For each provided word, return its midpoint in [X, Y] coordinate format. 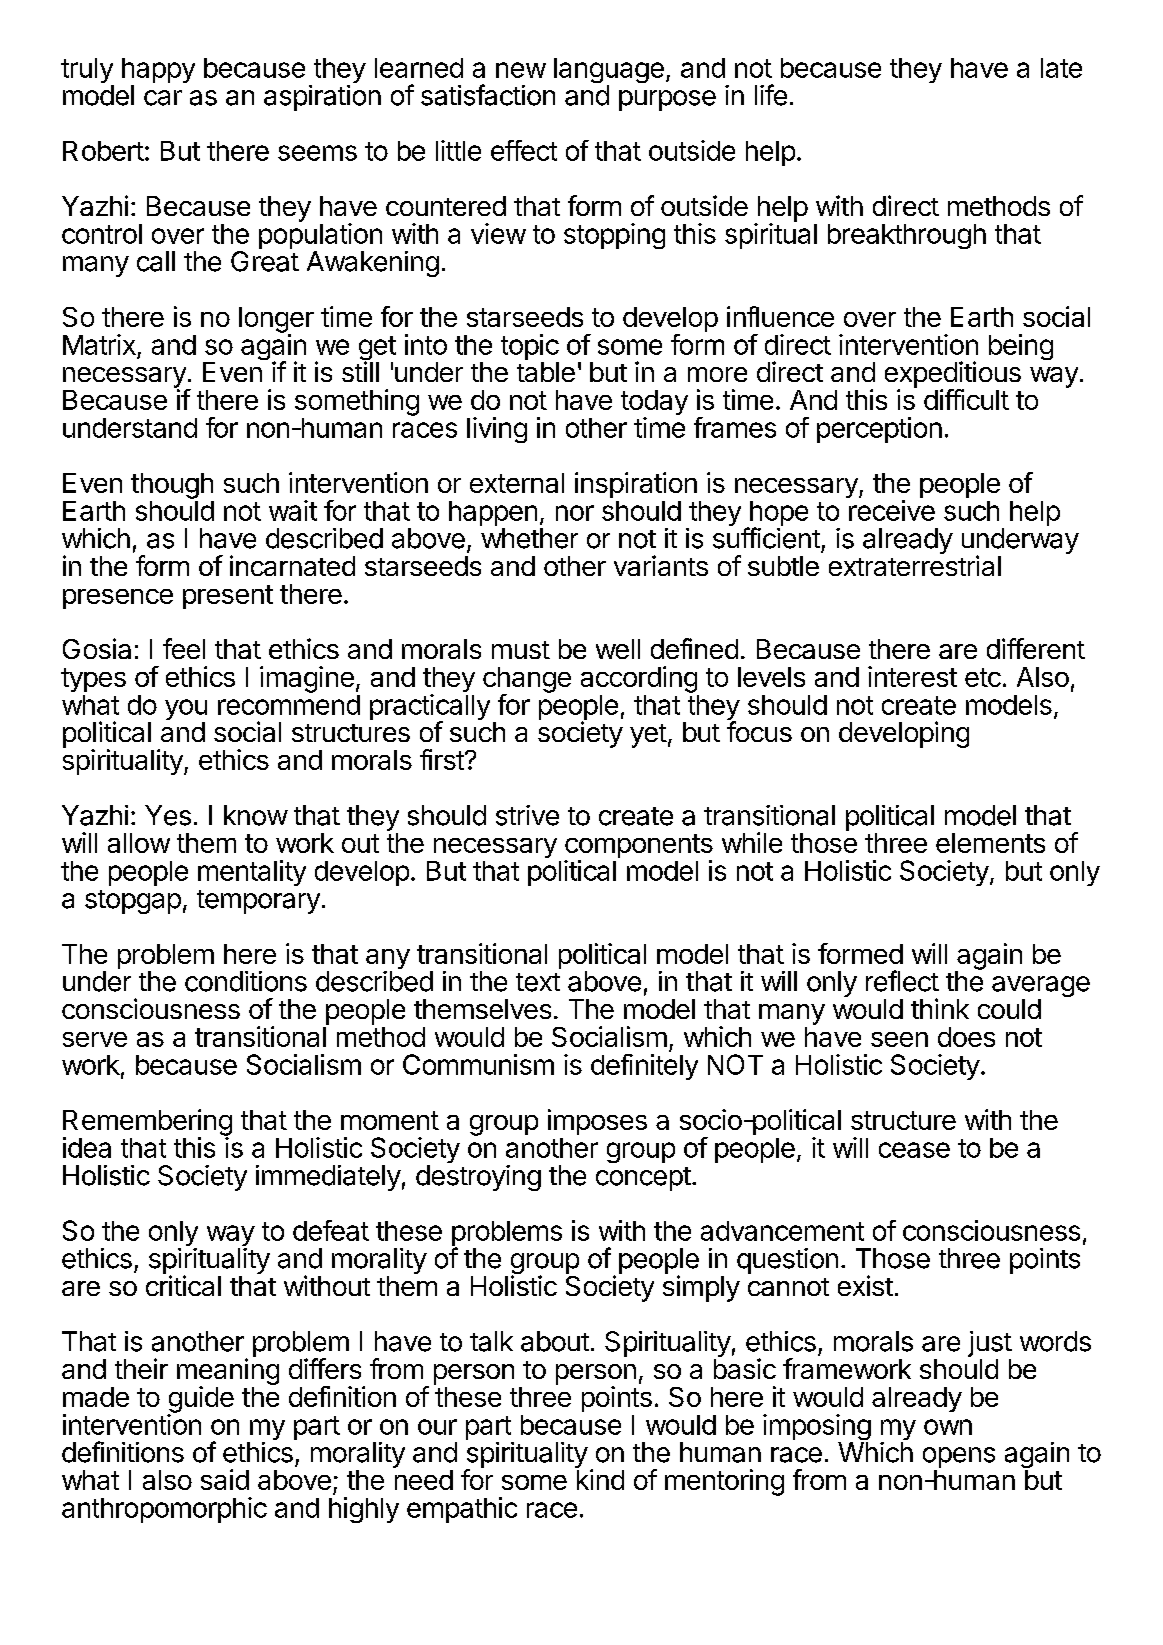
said [225, 1479]
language [609, 72]
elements [990, 843]
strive [527, 815]
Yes [168, 815]
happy [158, 72]
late [1061, 68]
